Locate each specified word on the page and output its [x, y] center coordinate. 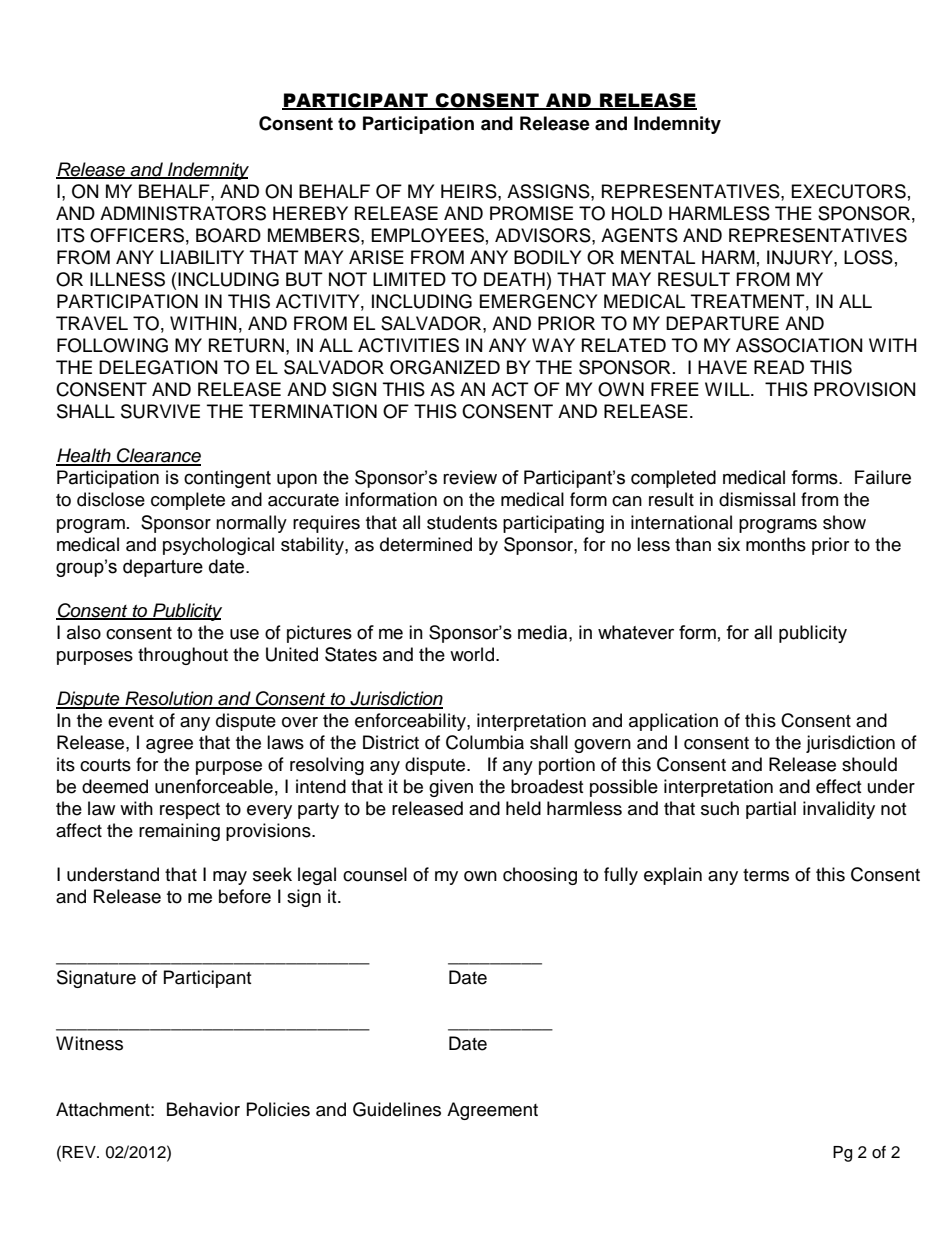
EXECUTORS [849, 191]
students [462, 522]
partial [771, 810]
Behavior [203, 1109]
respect [190, 811]
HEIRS [470, 192]
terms [766, 875]
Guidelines [397, 1109]
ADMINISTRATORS [183, 213]
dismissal [757, 499]
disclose [111, 499]
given [451, 788]
